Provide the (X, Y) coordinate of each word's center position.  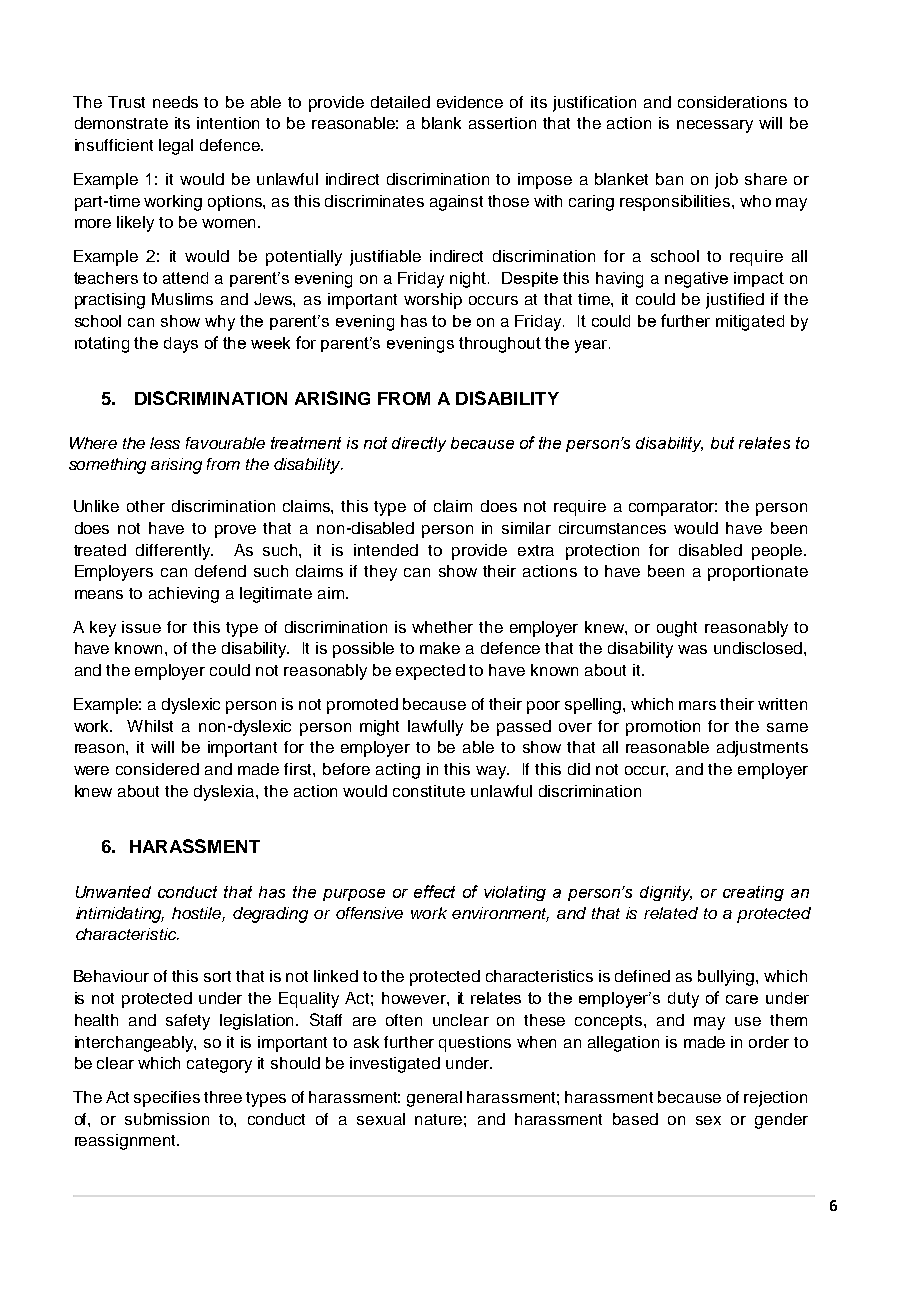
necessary (715, 126)
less (165, 443)
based (635, 1119)
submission (167, 1119)
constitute (429, 791)
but (722, 443)
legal (176, 147)
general (434, 1099)
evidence (470, 102)
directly (419, 444)
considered (157, 769)
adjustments (762, 749)
